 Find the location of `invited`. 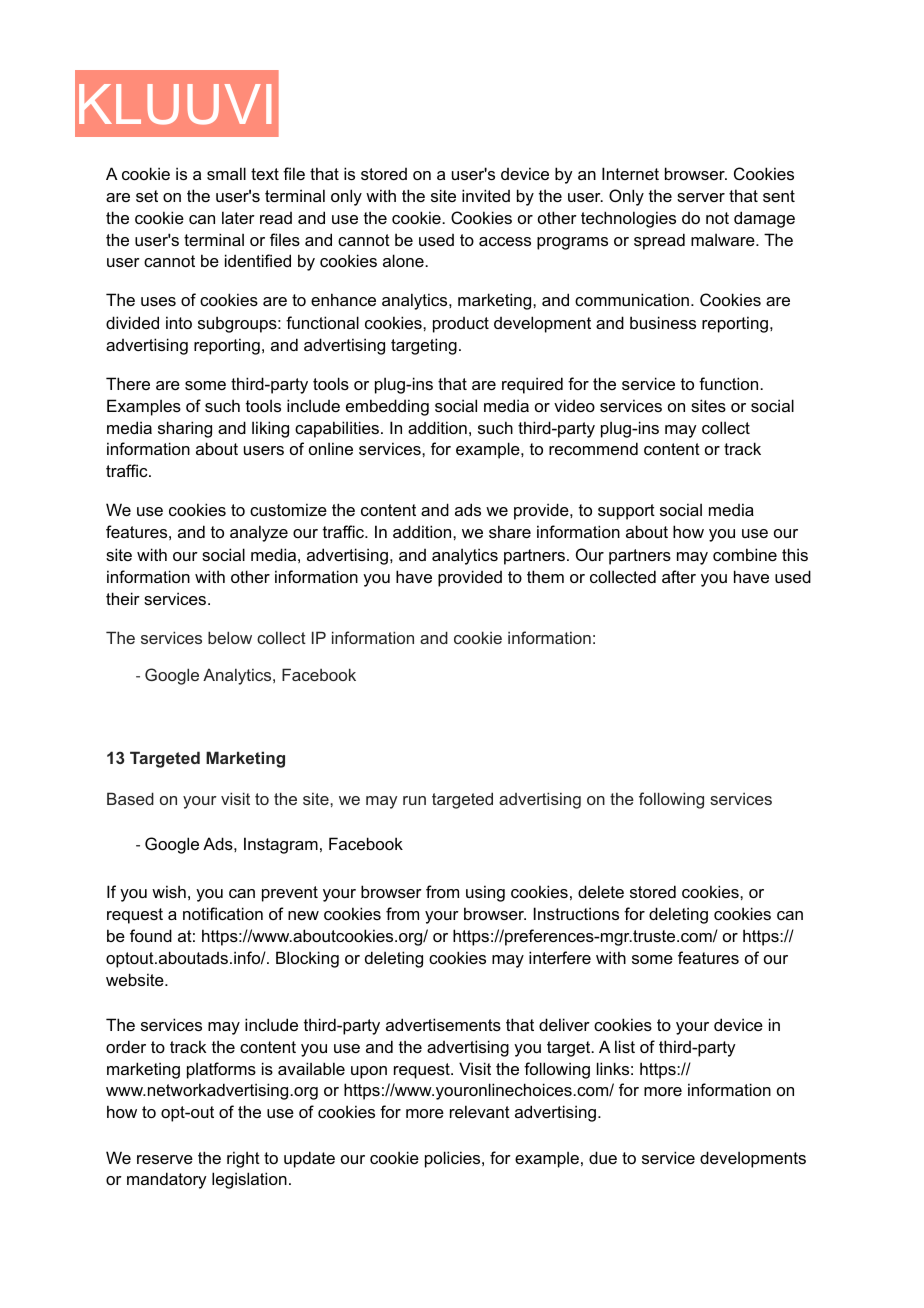

invited is located at coordinates (486, 195).
